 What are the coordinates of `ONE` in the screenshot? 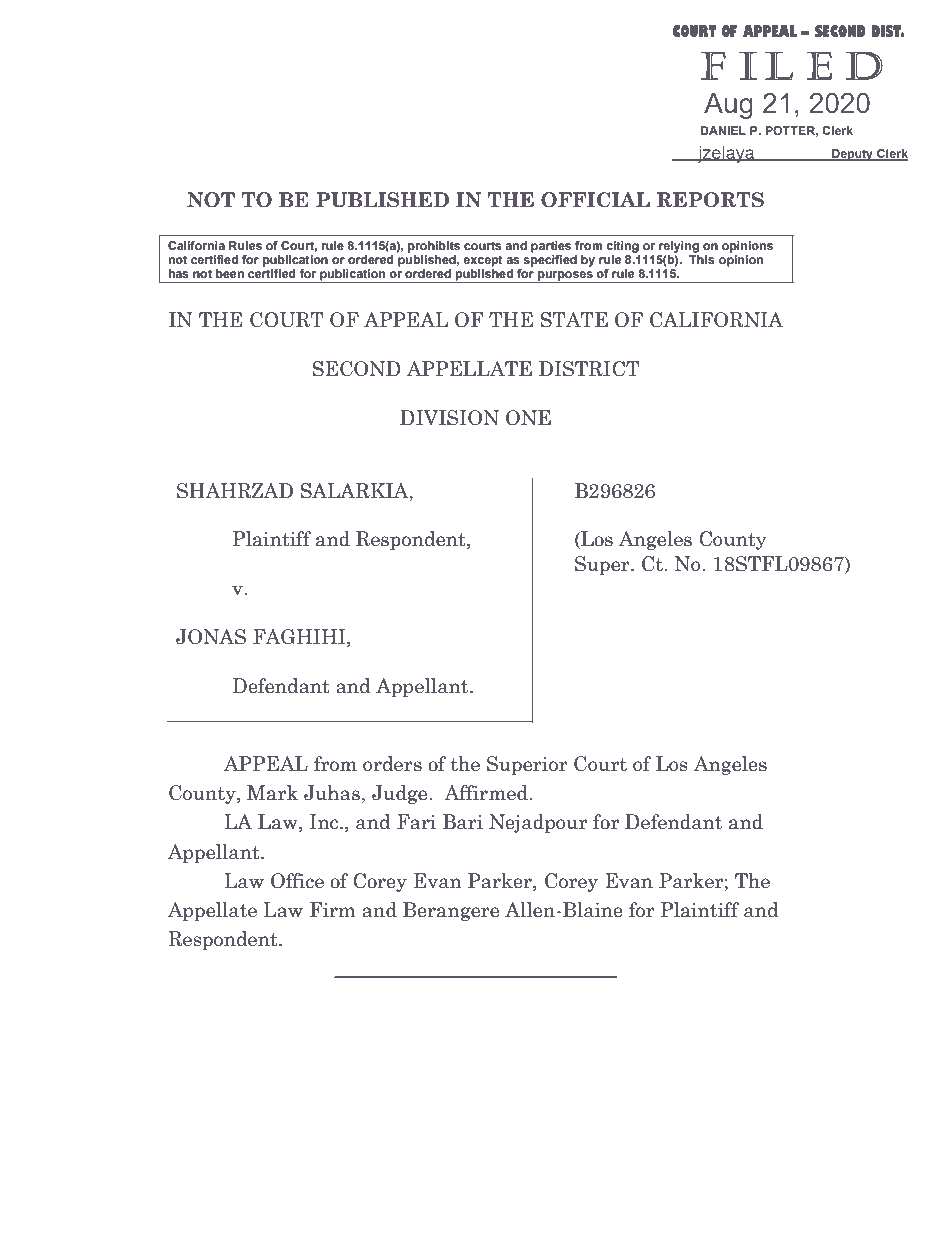 It's located at (528, 418).
